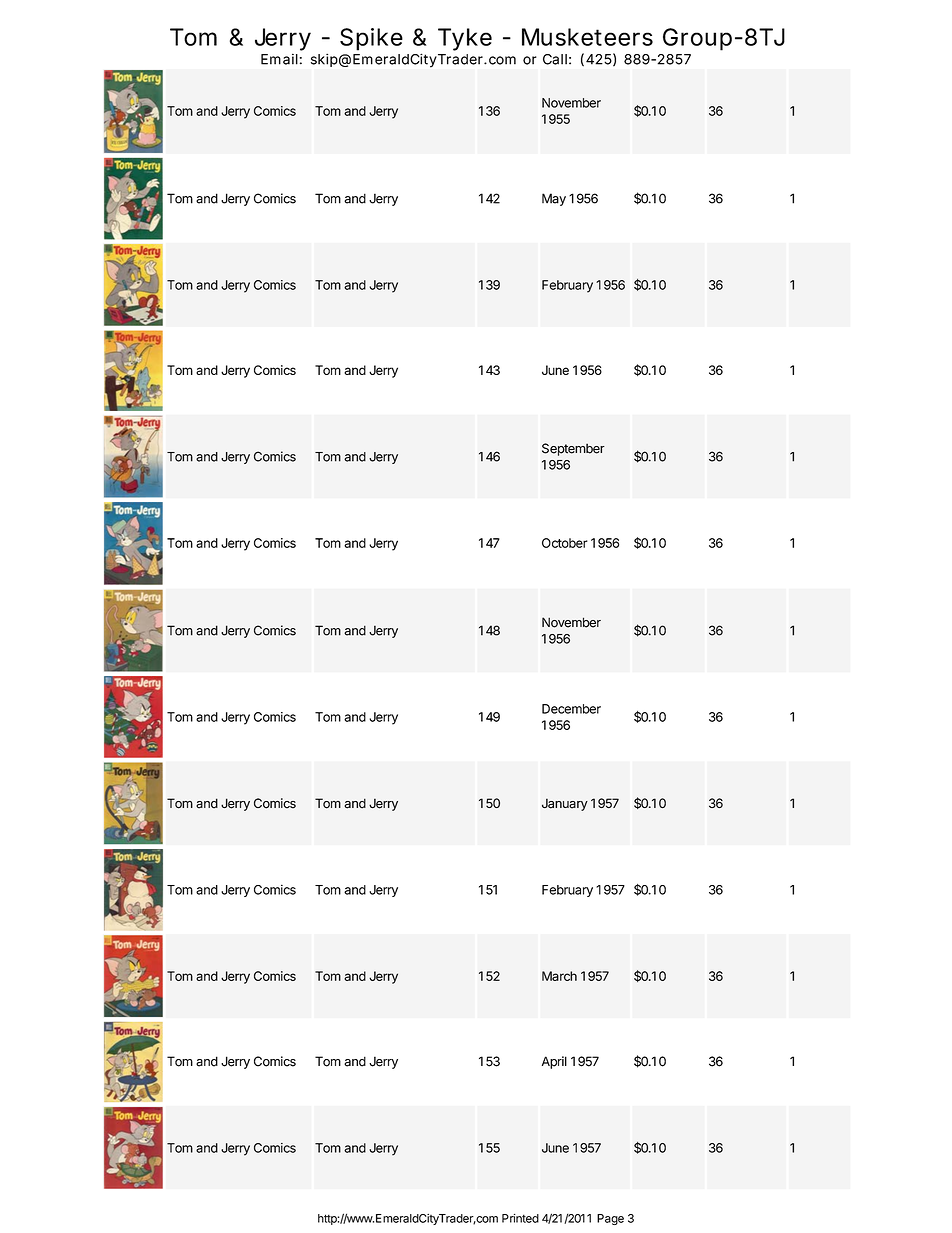  What do you see at coordinates (587, 37) in the screenshot?
I see `Musketeers` at bounding box center [587, 37].
